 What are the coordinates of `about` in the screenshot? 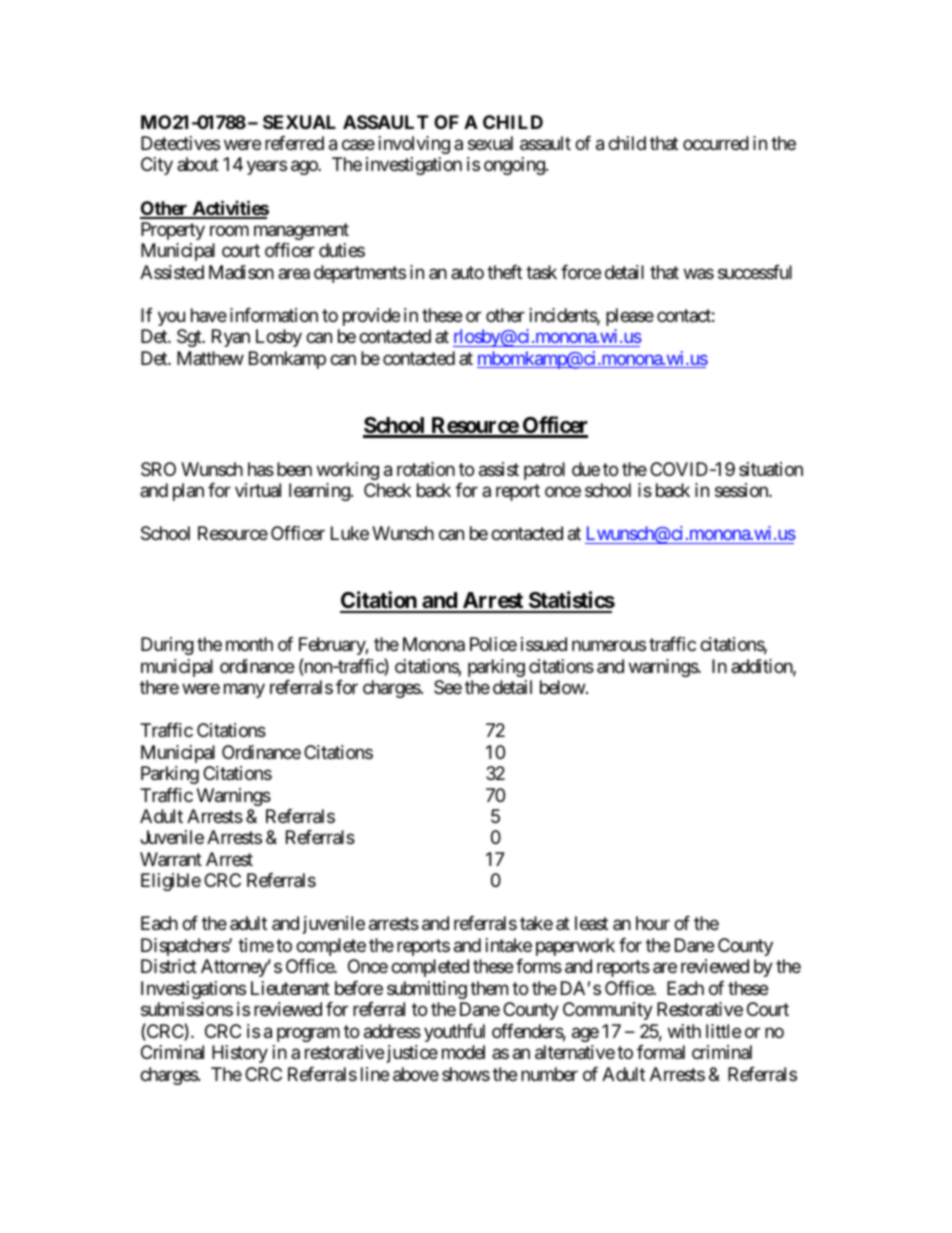 It's located at (198, 164).
